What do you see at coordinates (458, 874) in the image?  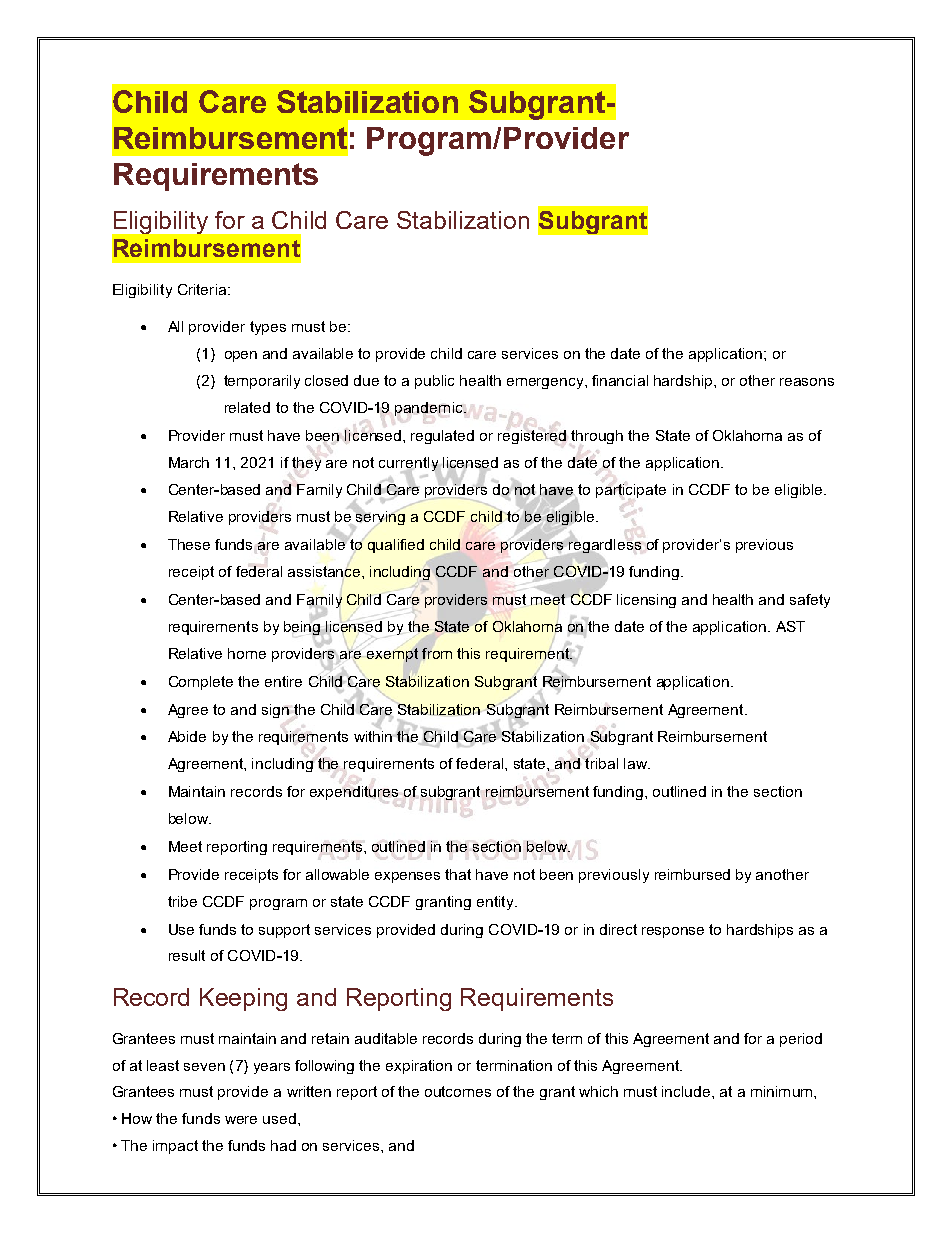 I see `that` at bounding box center [458, 874].
